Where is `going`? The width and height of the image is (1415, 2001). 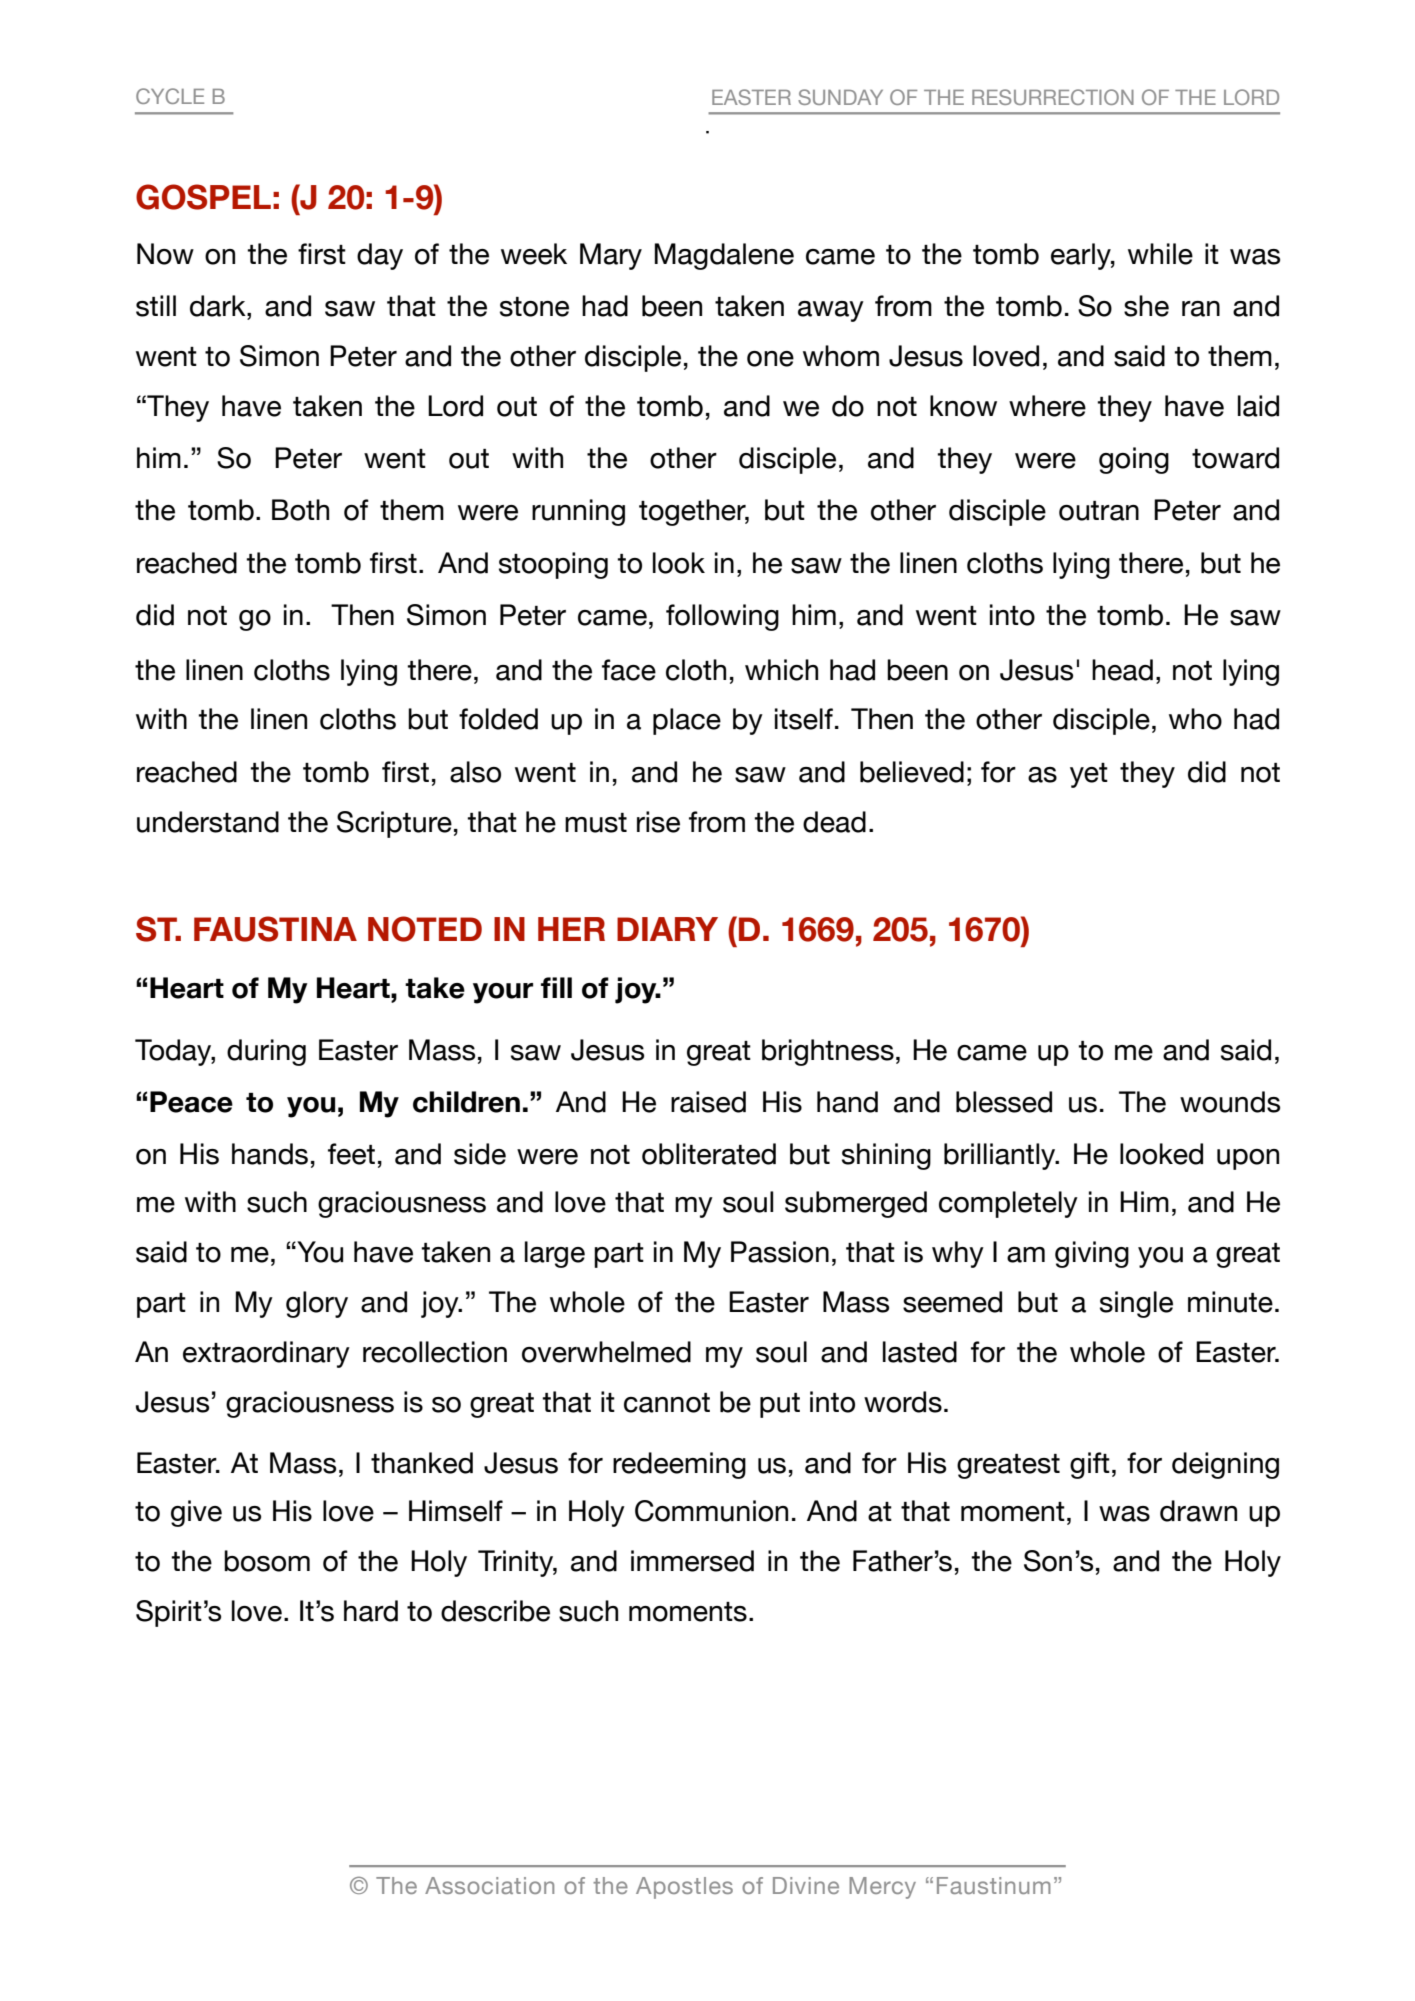 going is located at coordinates (1134, 460).
